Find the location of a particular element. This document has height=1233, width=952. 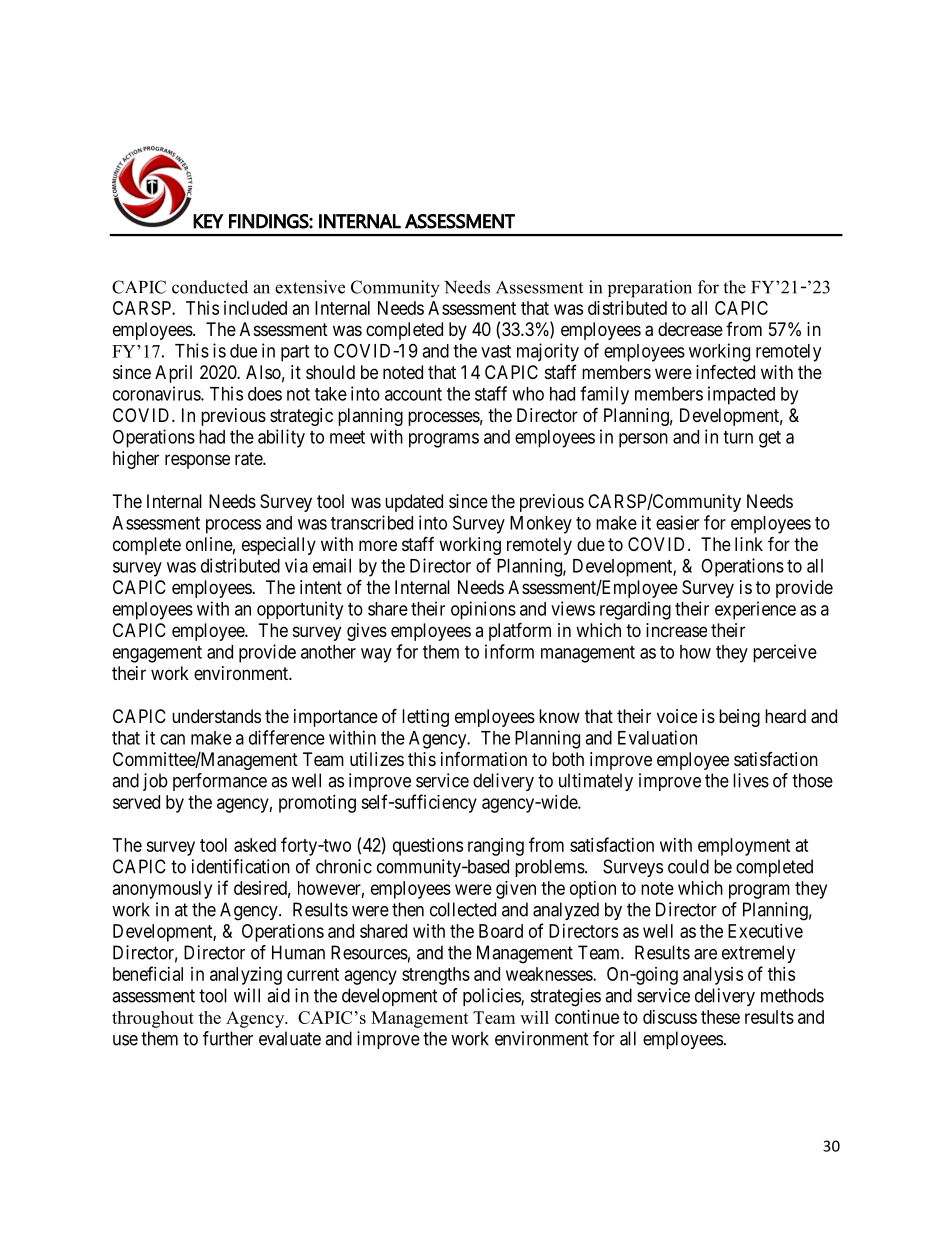

policies is located at coordinates (492, 997).
